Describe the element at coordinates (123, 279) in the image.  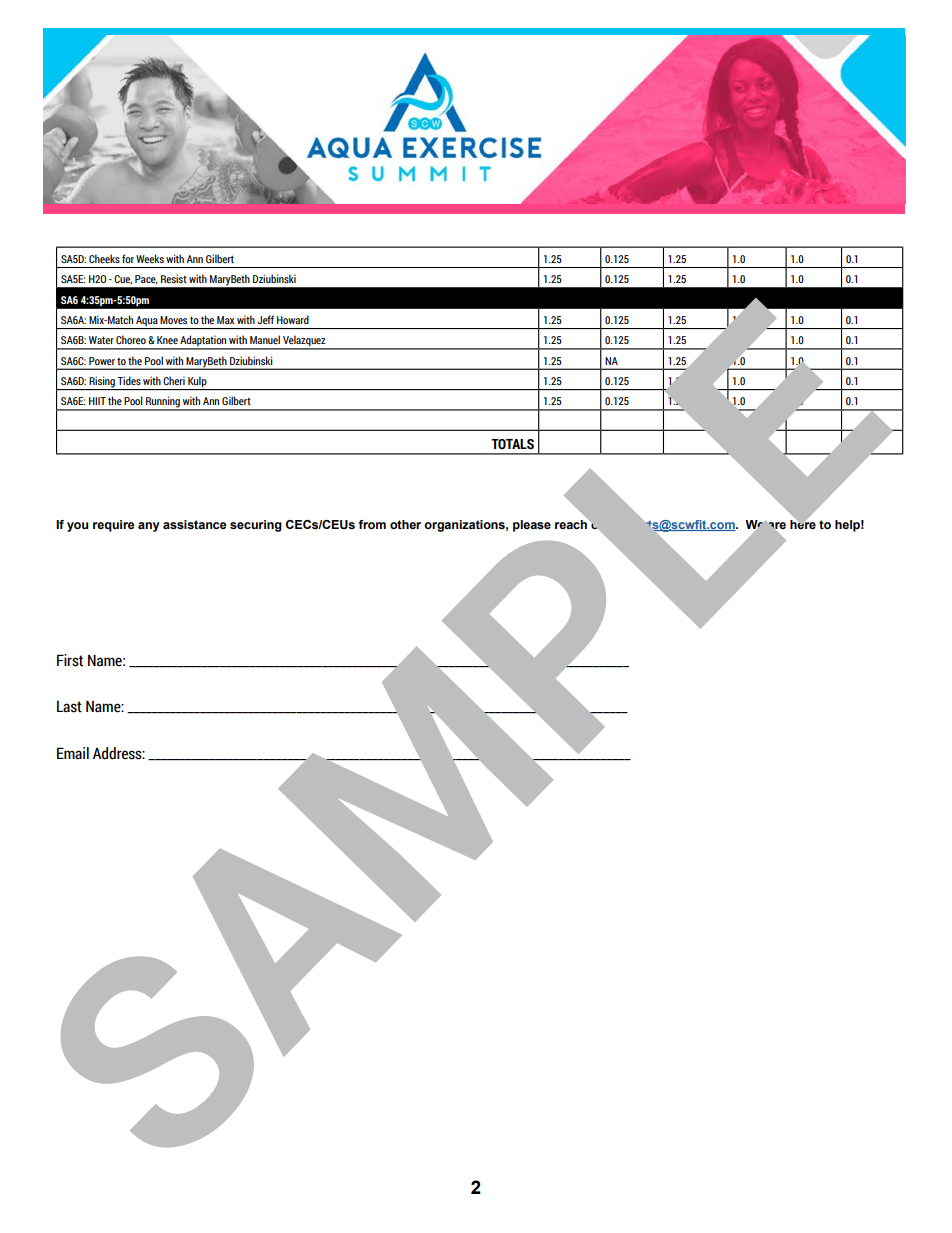
I see `Cue` at that location.
